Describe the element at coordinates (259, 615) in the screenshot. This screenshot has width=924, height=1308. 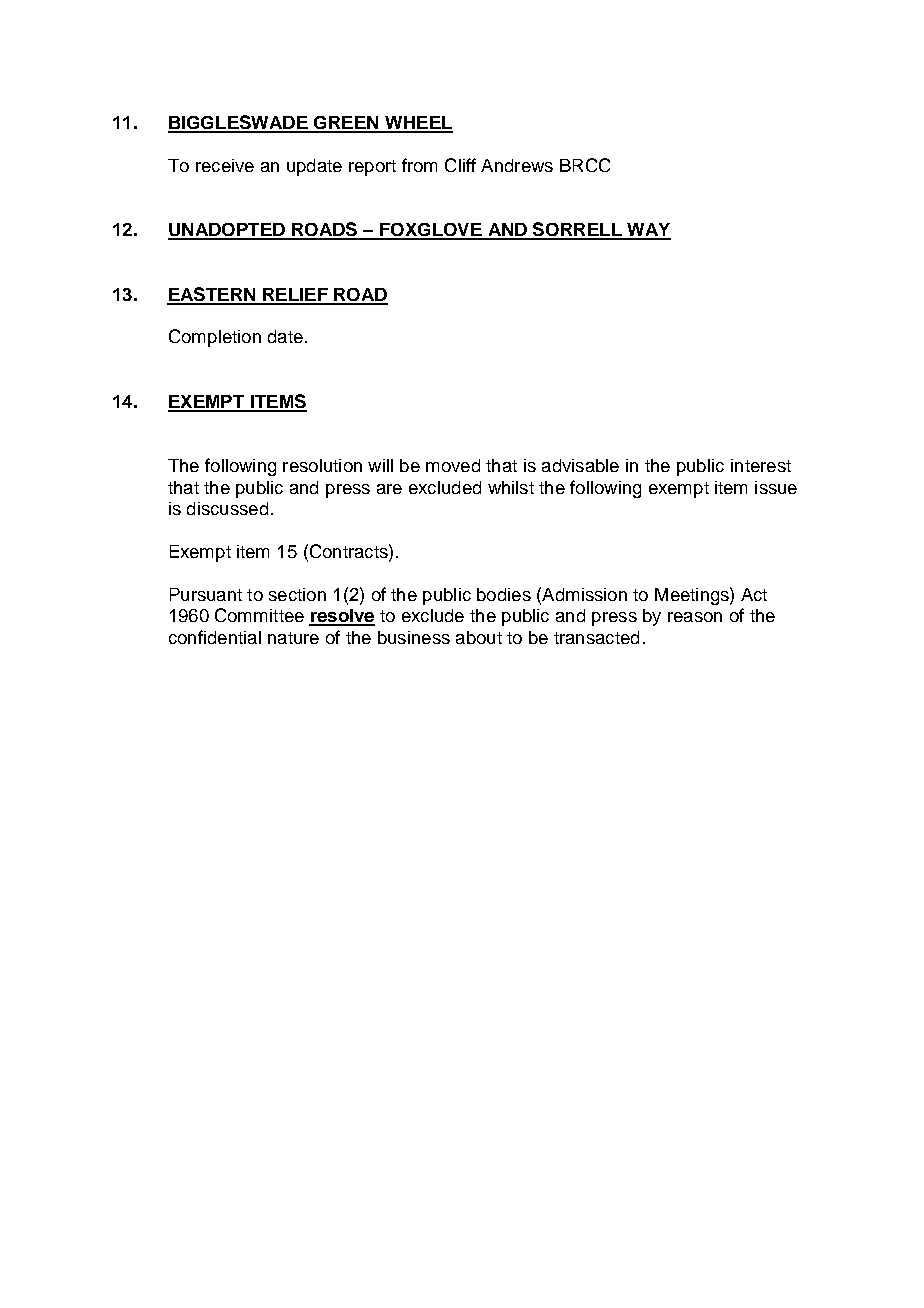
I see `Committee` at that location.
